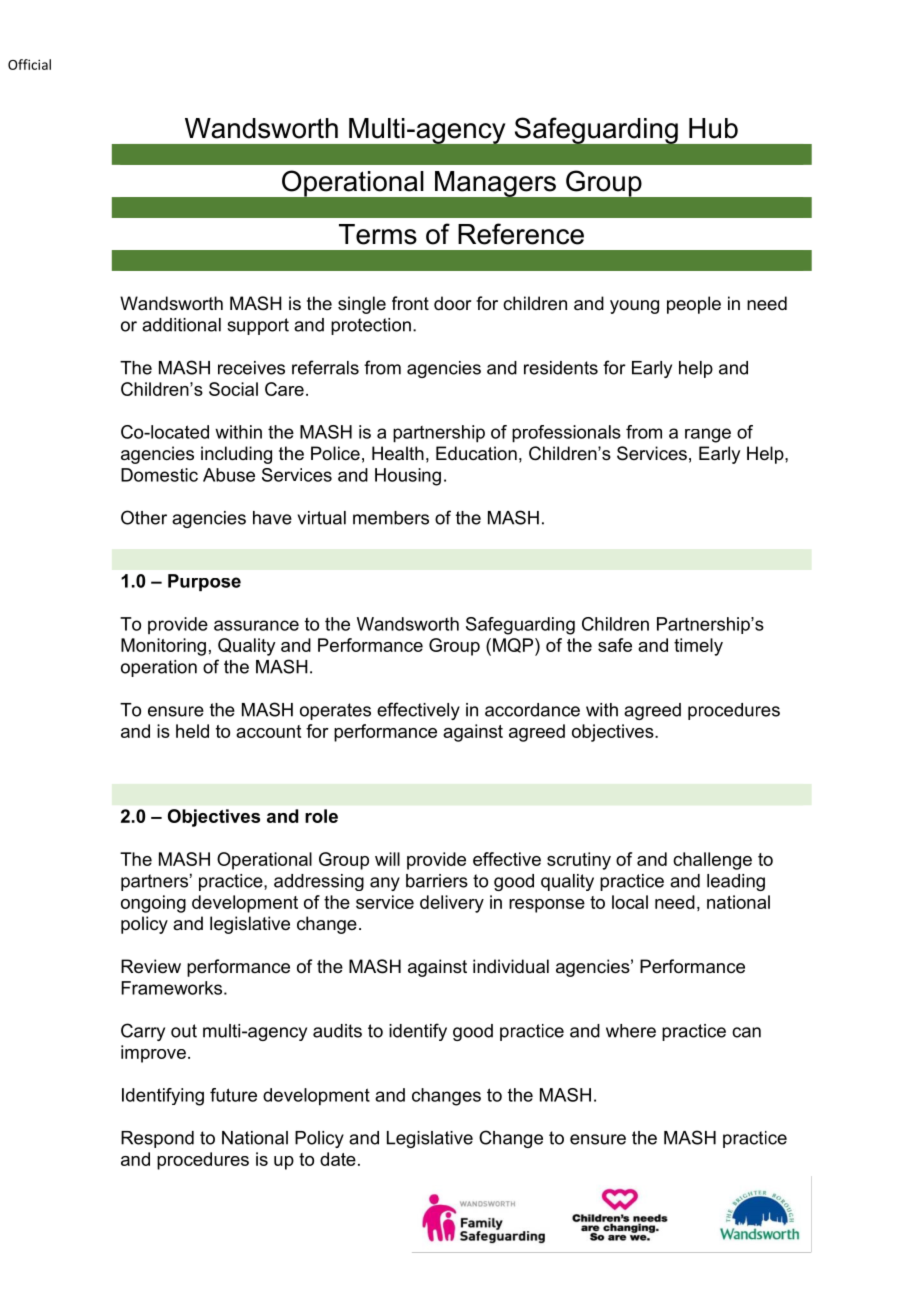 The width and height of the document is (924, 1308). Describe the element at coordinates (371, 326) in the document. I see `protection` at that location.
